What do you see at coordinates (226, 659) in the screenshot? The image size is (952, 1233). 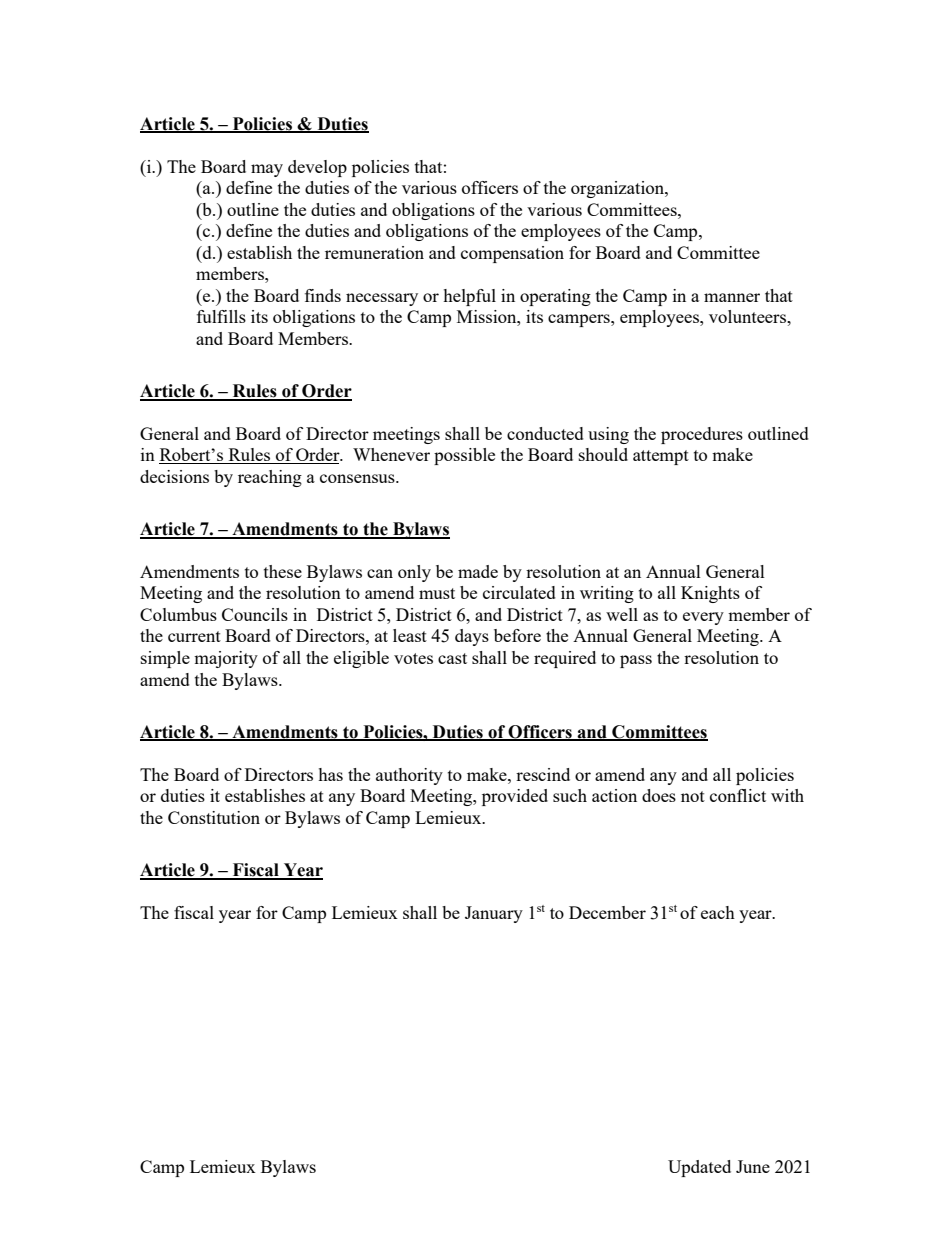 I see `majority` at bounding box center [226, 659].
